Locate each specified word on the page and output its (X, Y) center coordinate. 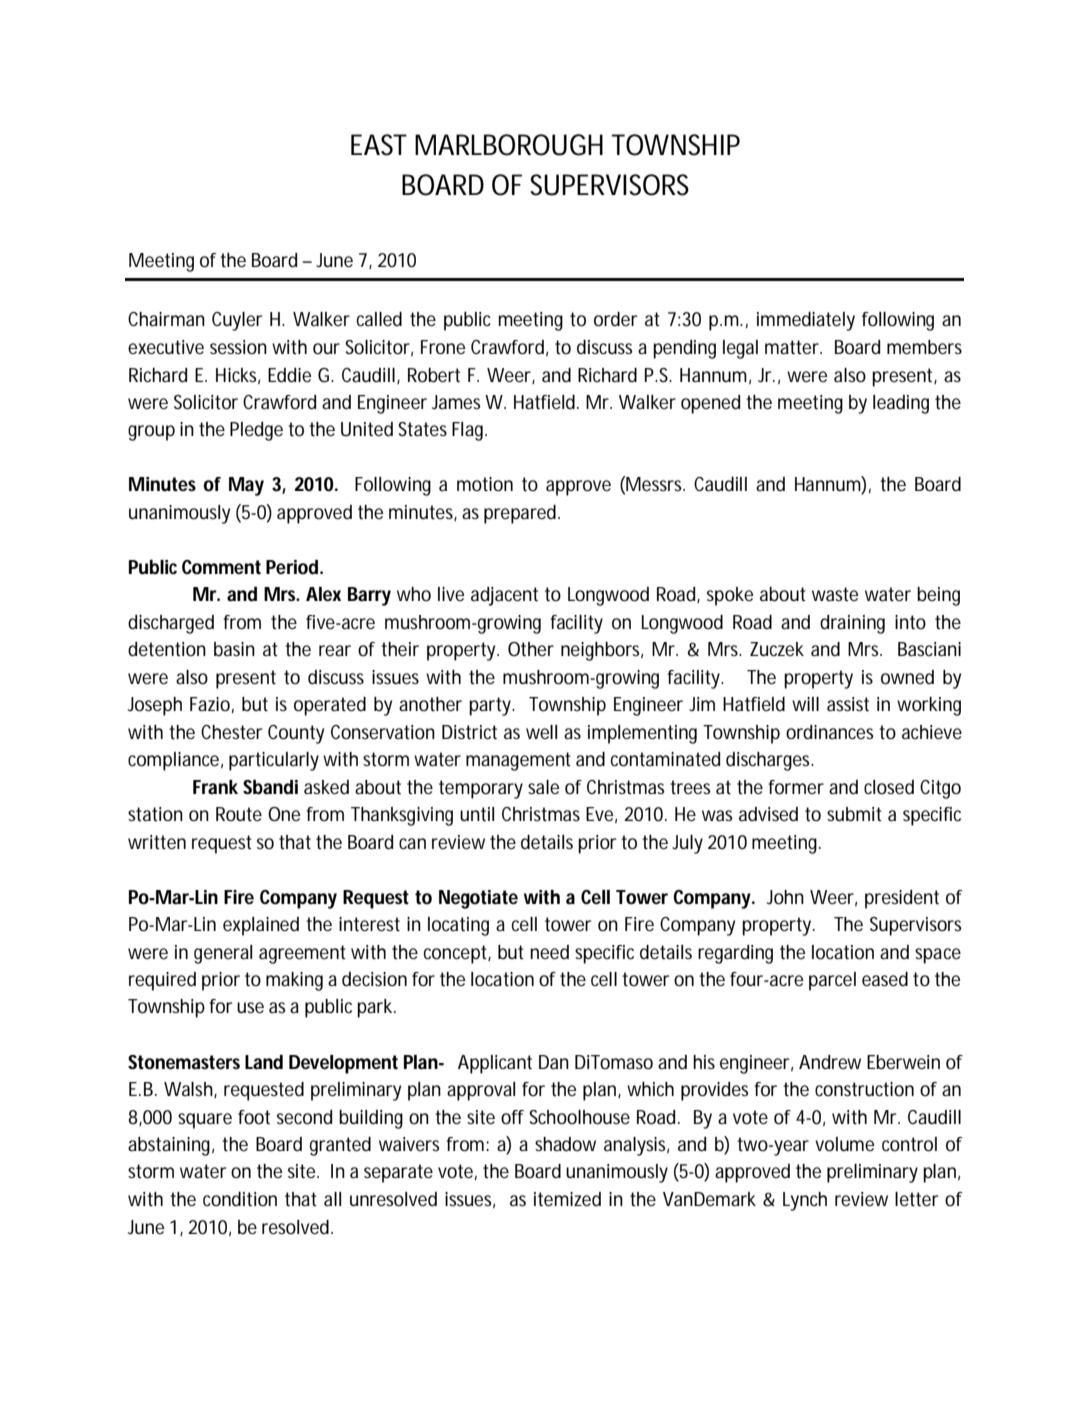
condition (240, 1199)
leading (901, 404)
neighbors (602, 651)
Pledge (256, 431)
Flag (469, 431)
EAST (379, 145)
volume (844, 1144)
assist (848, 704)
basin (234, 649)
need (549, 952)
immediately (806, 321)
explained (261, 926)
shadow (565, 1144)
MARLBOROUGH (509, 145)
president (902, 899)
